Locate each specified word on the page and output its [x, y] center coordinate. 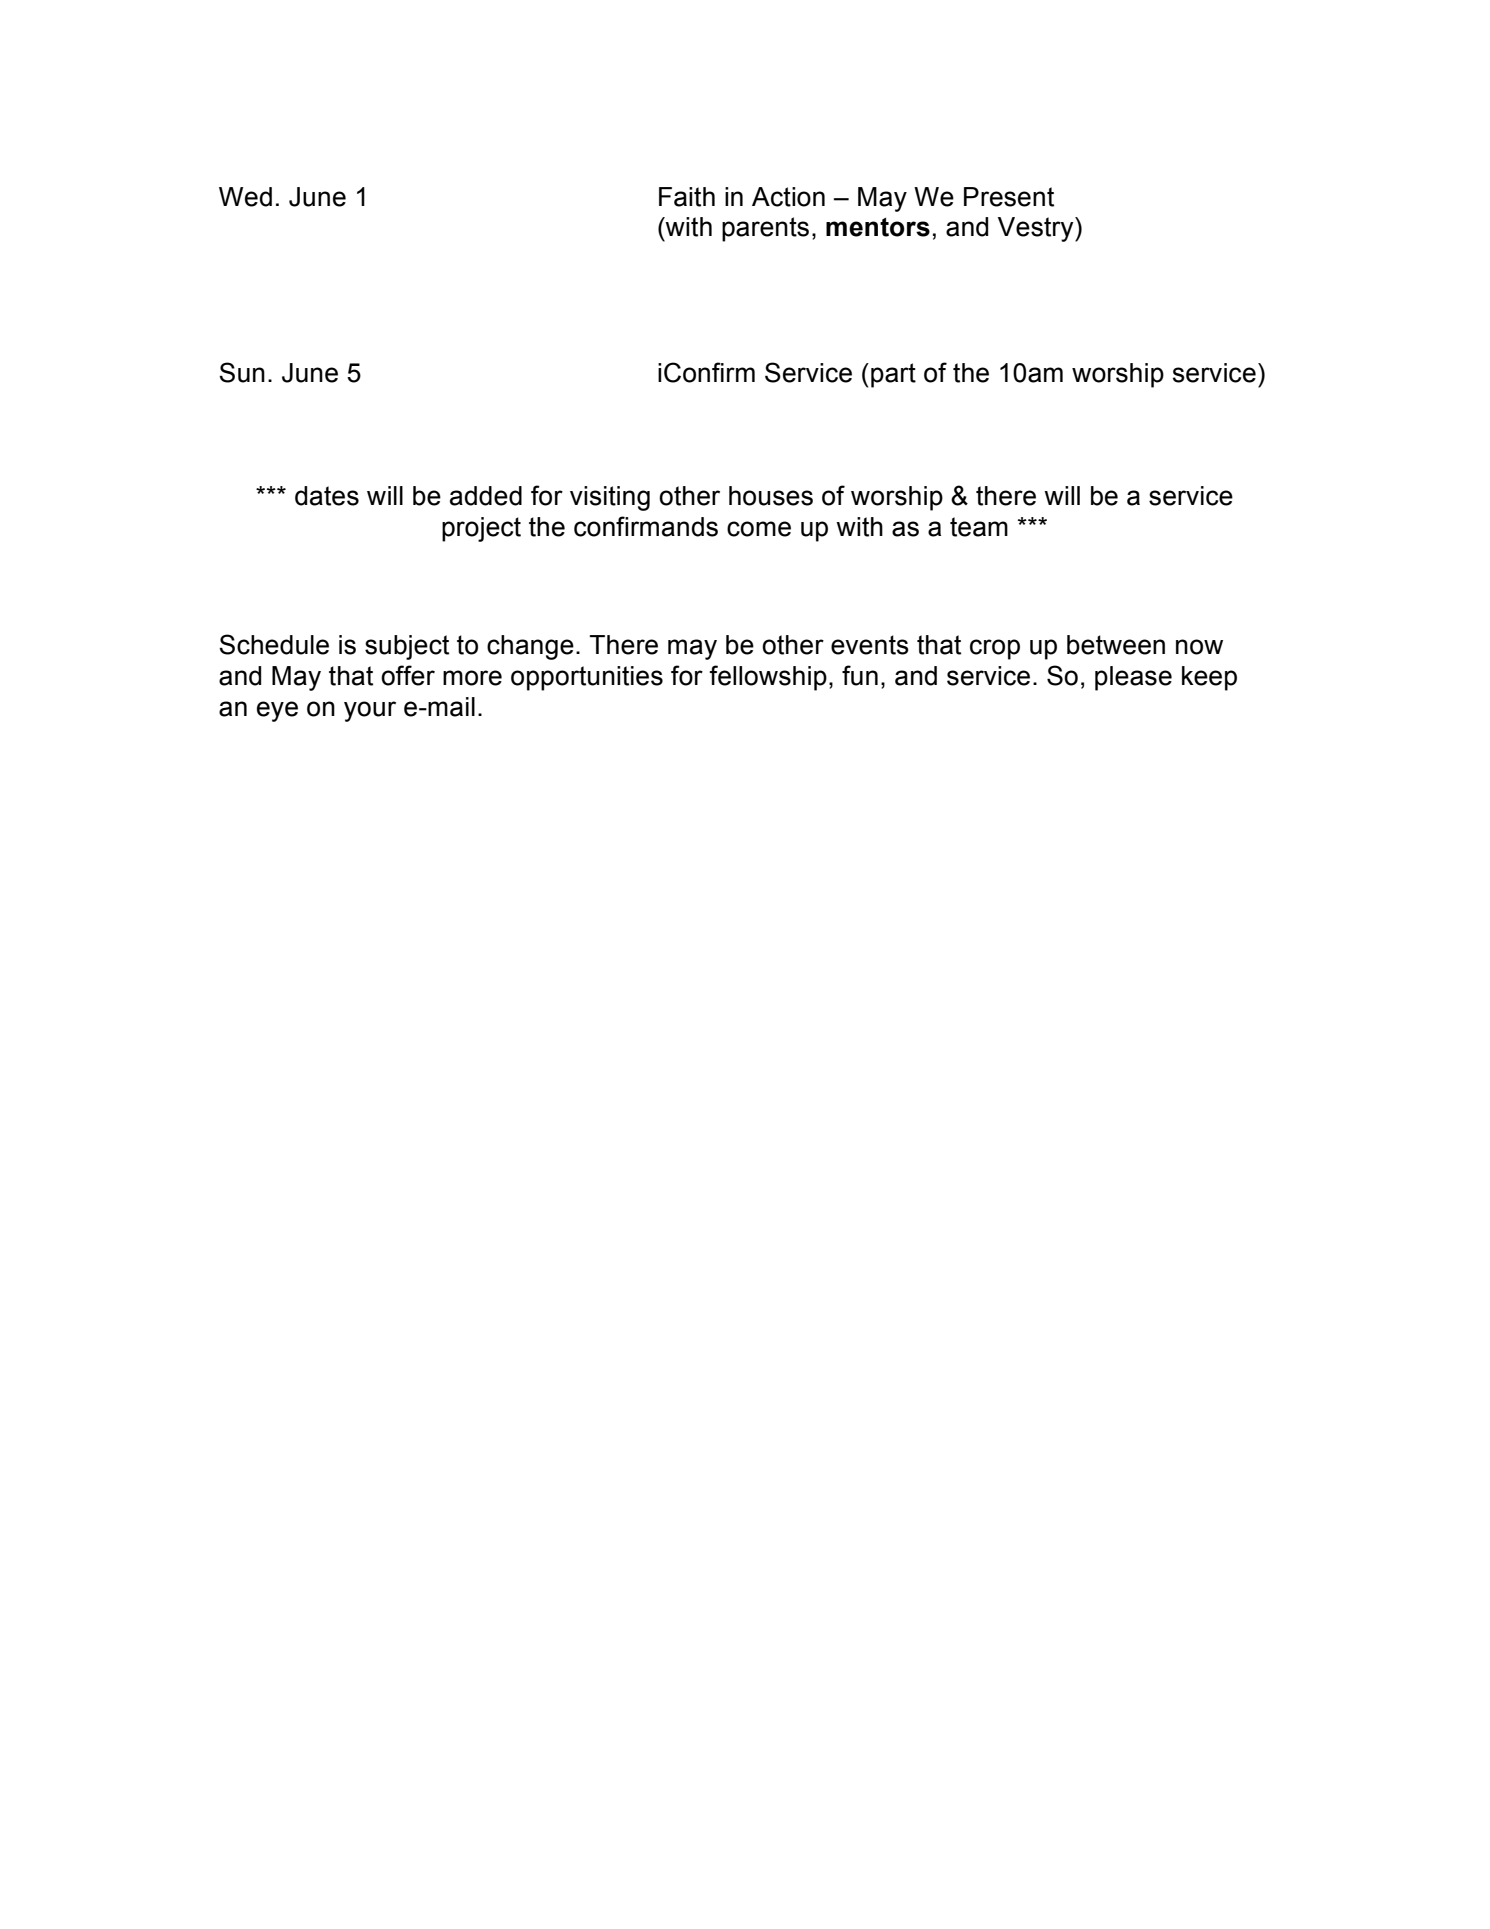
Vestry [1037, 229]
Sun [242, 372]
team [979, 527]
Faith [687, 197]
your [370, 711]
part [893, 375]
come [759, 529]
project [481, 529]
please [1133, 678]
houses [771, 496]
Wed [245, 197]
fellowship [768, 678]
